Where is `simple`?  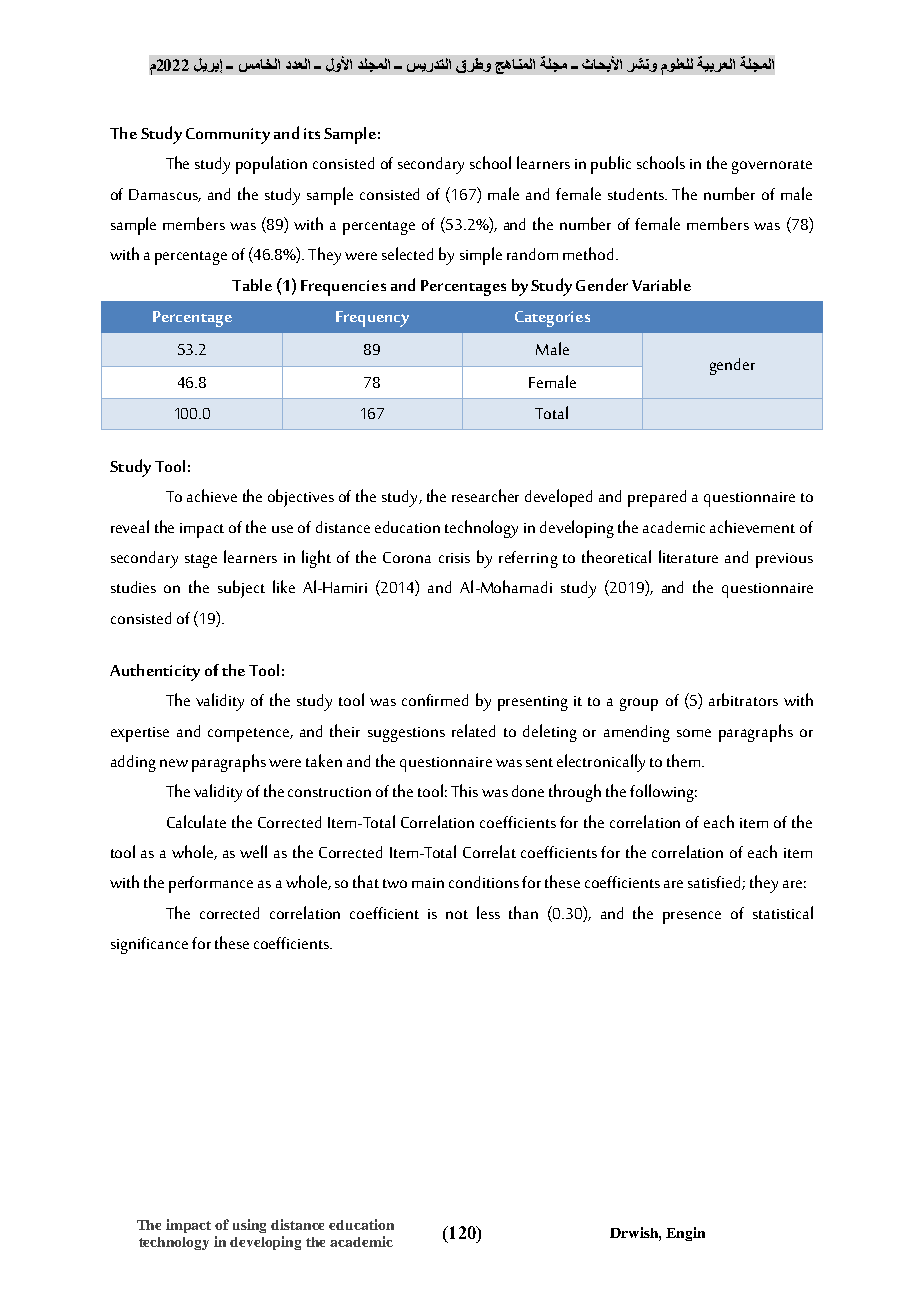 simple is located at coordinates (481, 256).
